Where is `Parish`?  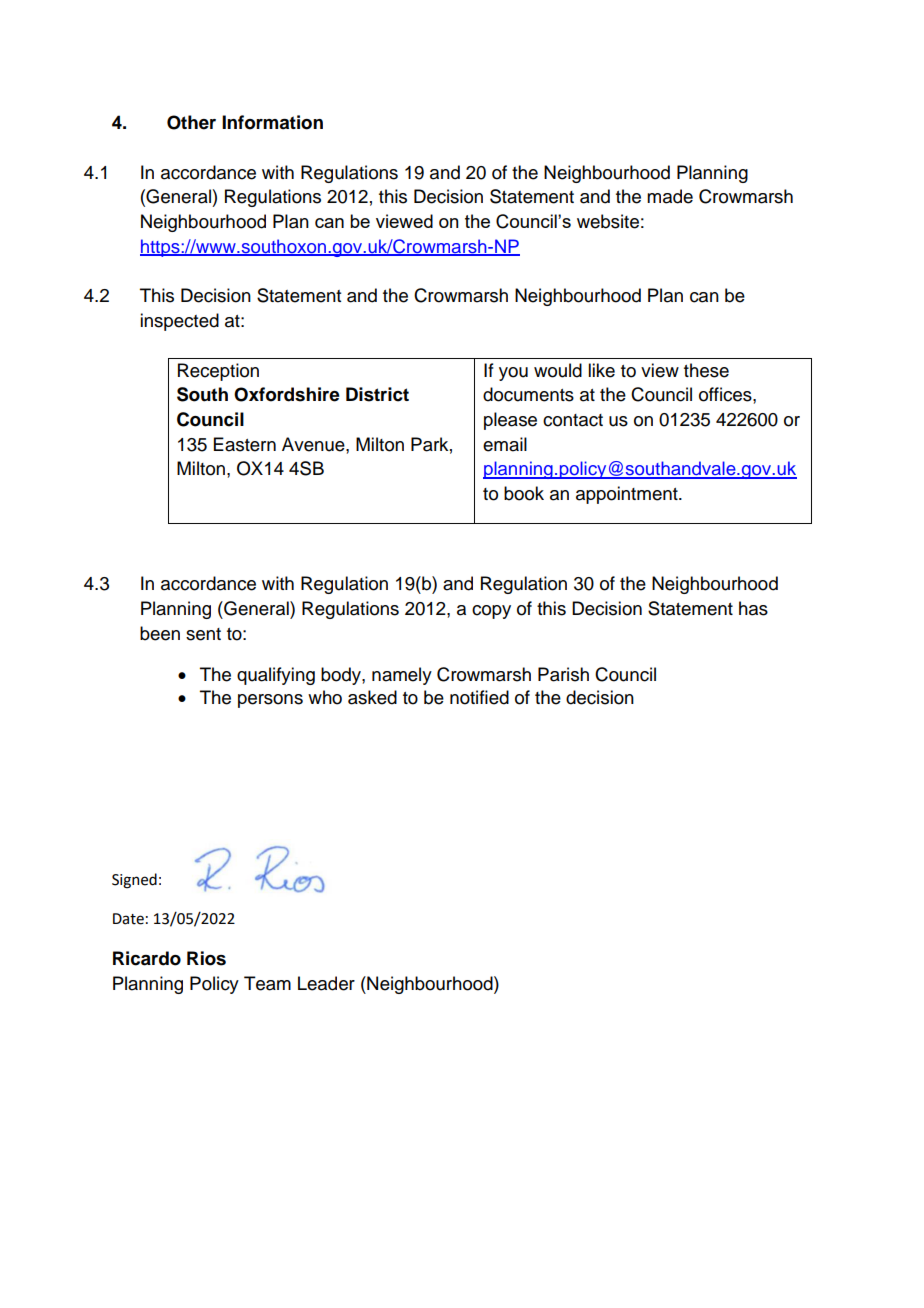
Parish is located at coordinates (563, 674).
